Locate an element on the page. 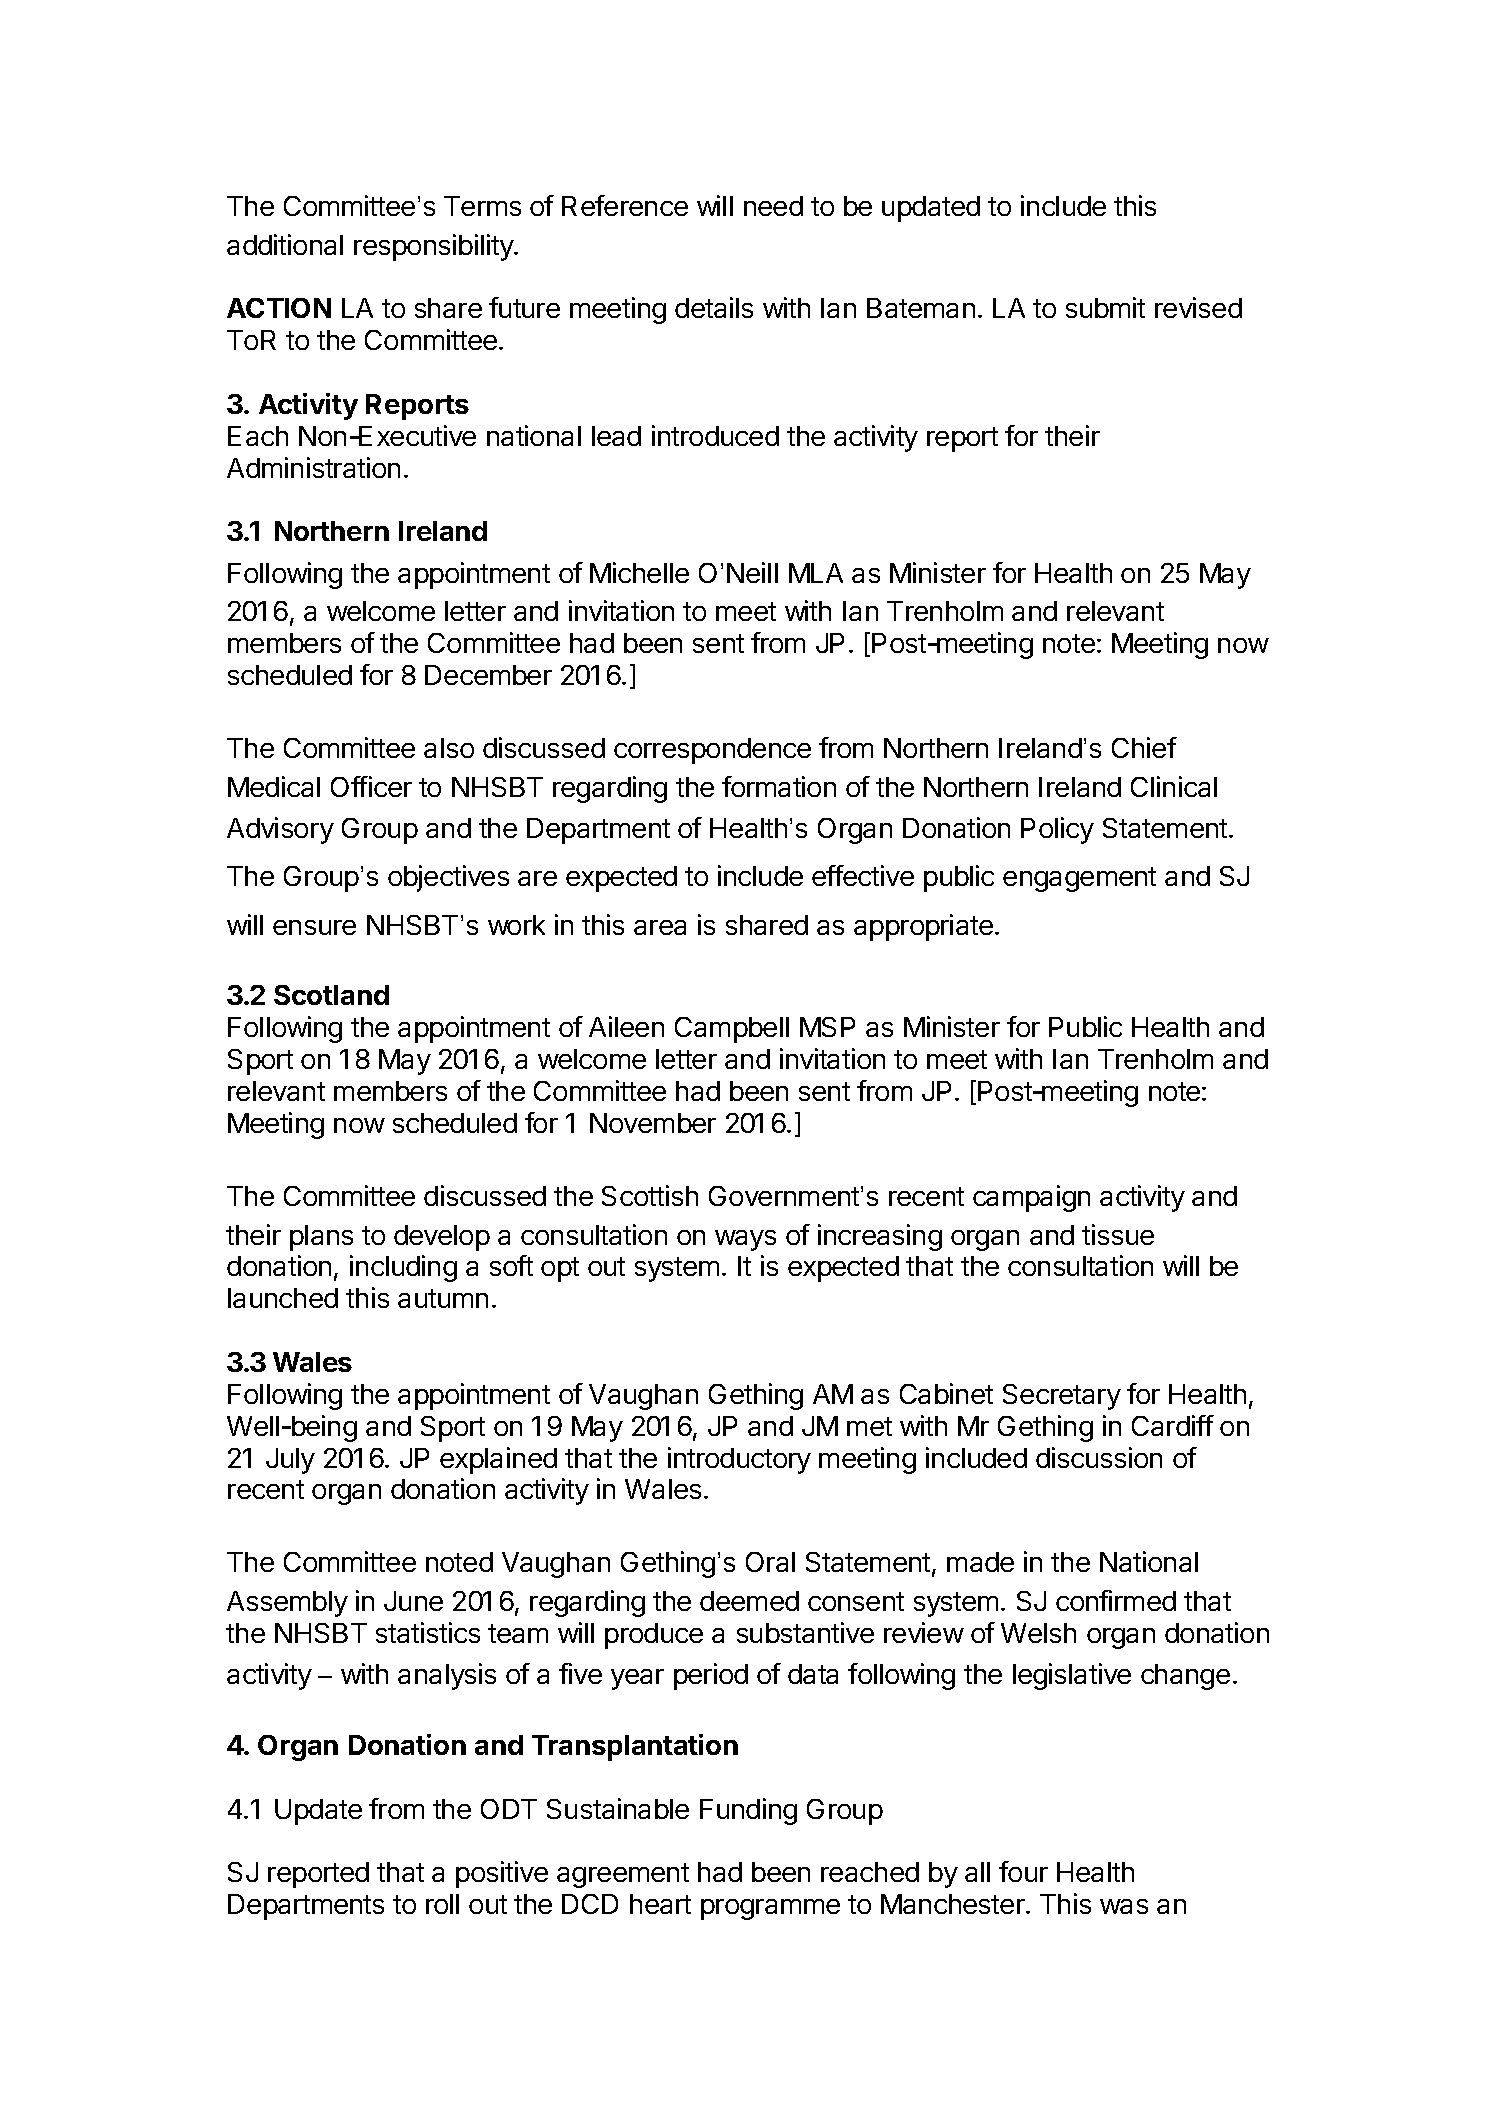 This document has width=1498, height=2120. formation is located at coordinates (779, 786).
